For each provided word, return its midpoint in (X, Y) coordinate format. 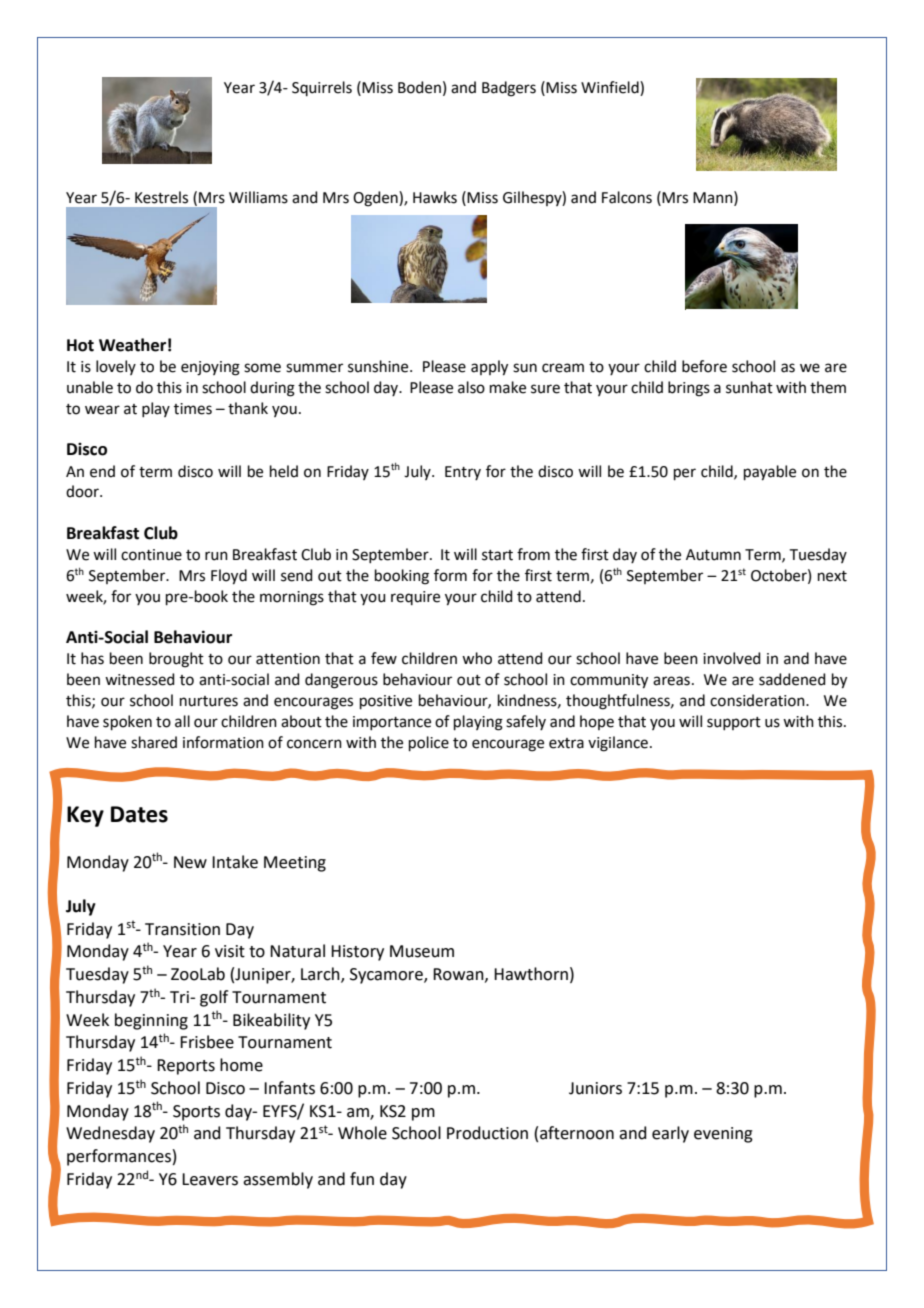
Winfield (611, 88)
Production (487, 1133)
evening (723, 1135)
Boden (419, 87)
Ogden (376, 199)
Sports (196, 1113)
